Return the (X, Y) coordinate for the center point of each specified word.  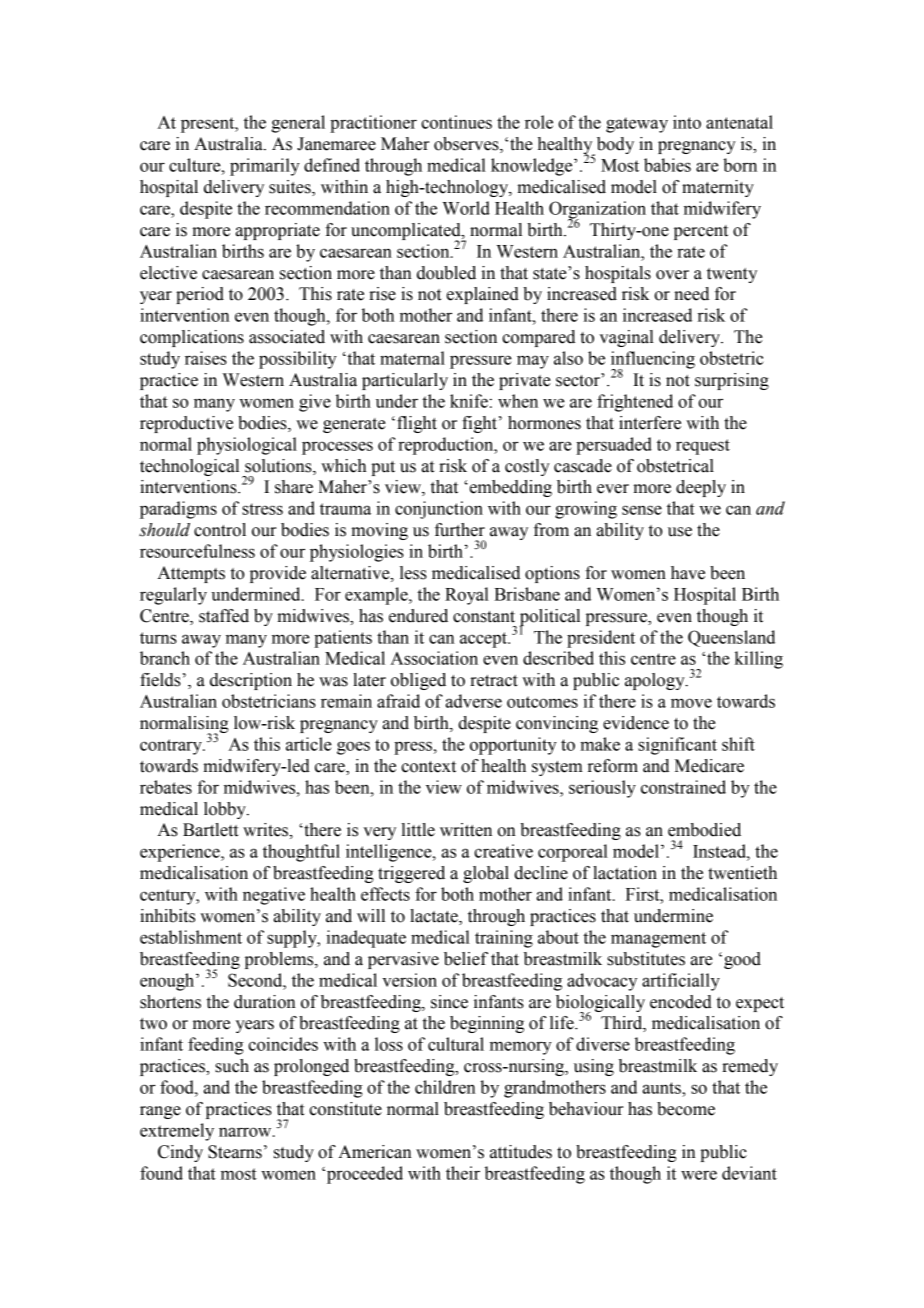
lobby (226, 810)
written (466, 830)
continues (456, 122)
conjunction (439, 510)
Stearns (235, 1152)
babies (667, 165)
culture (196, 165)
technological (189, 467)
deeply (701, 488)
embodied (704, 830)
